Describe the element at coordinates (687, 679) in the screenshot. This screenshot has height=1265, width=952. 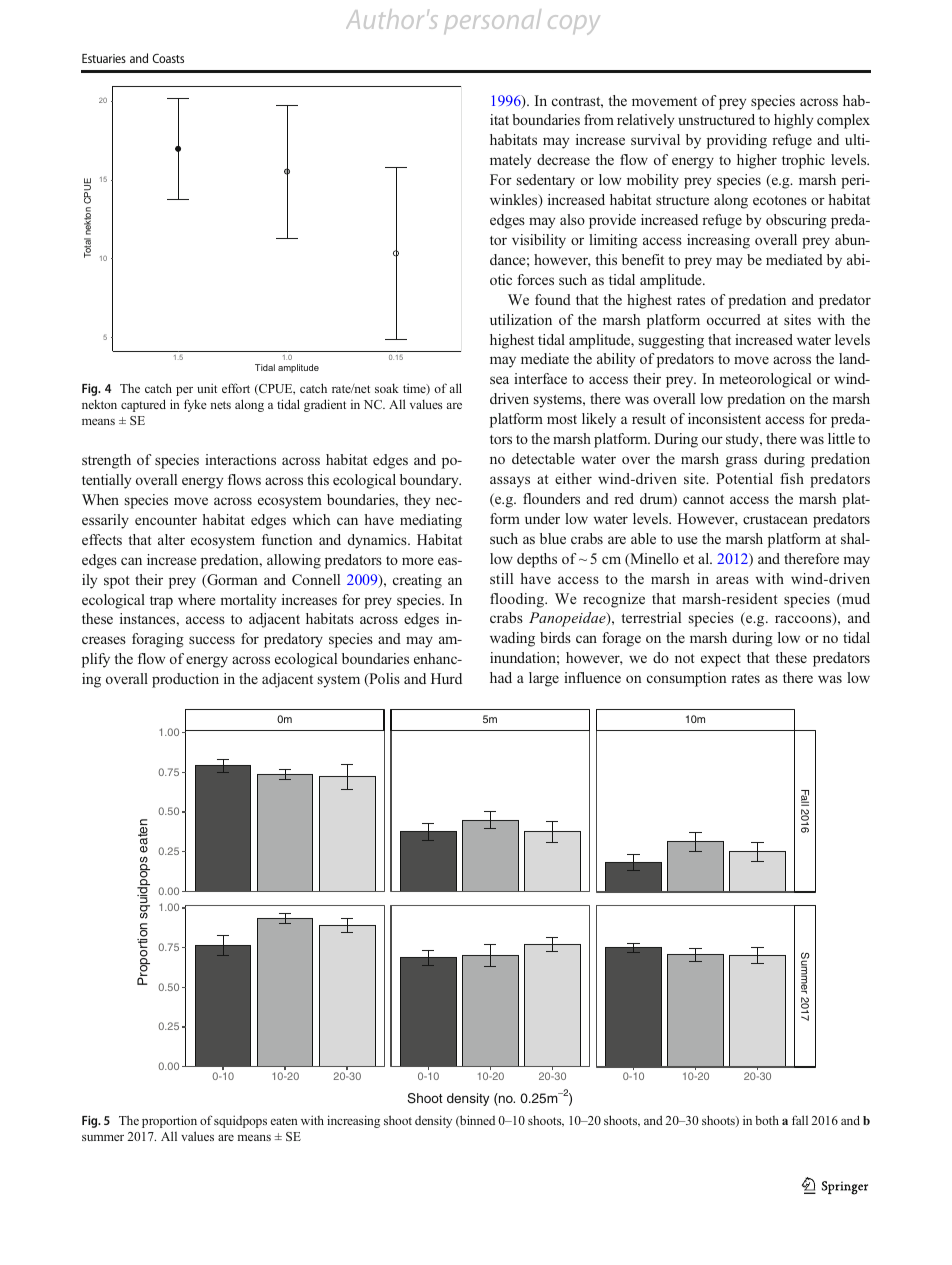
I see `consumption` at that location.
